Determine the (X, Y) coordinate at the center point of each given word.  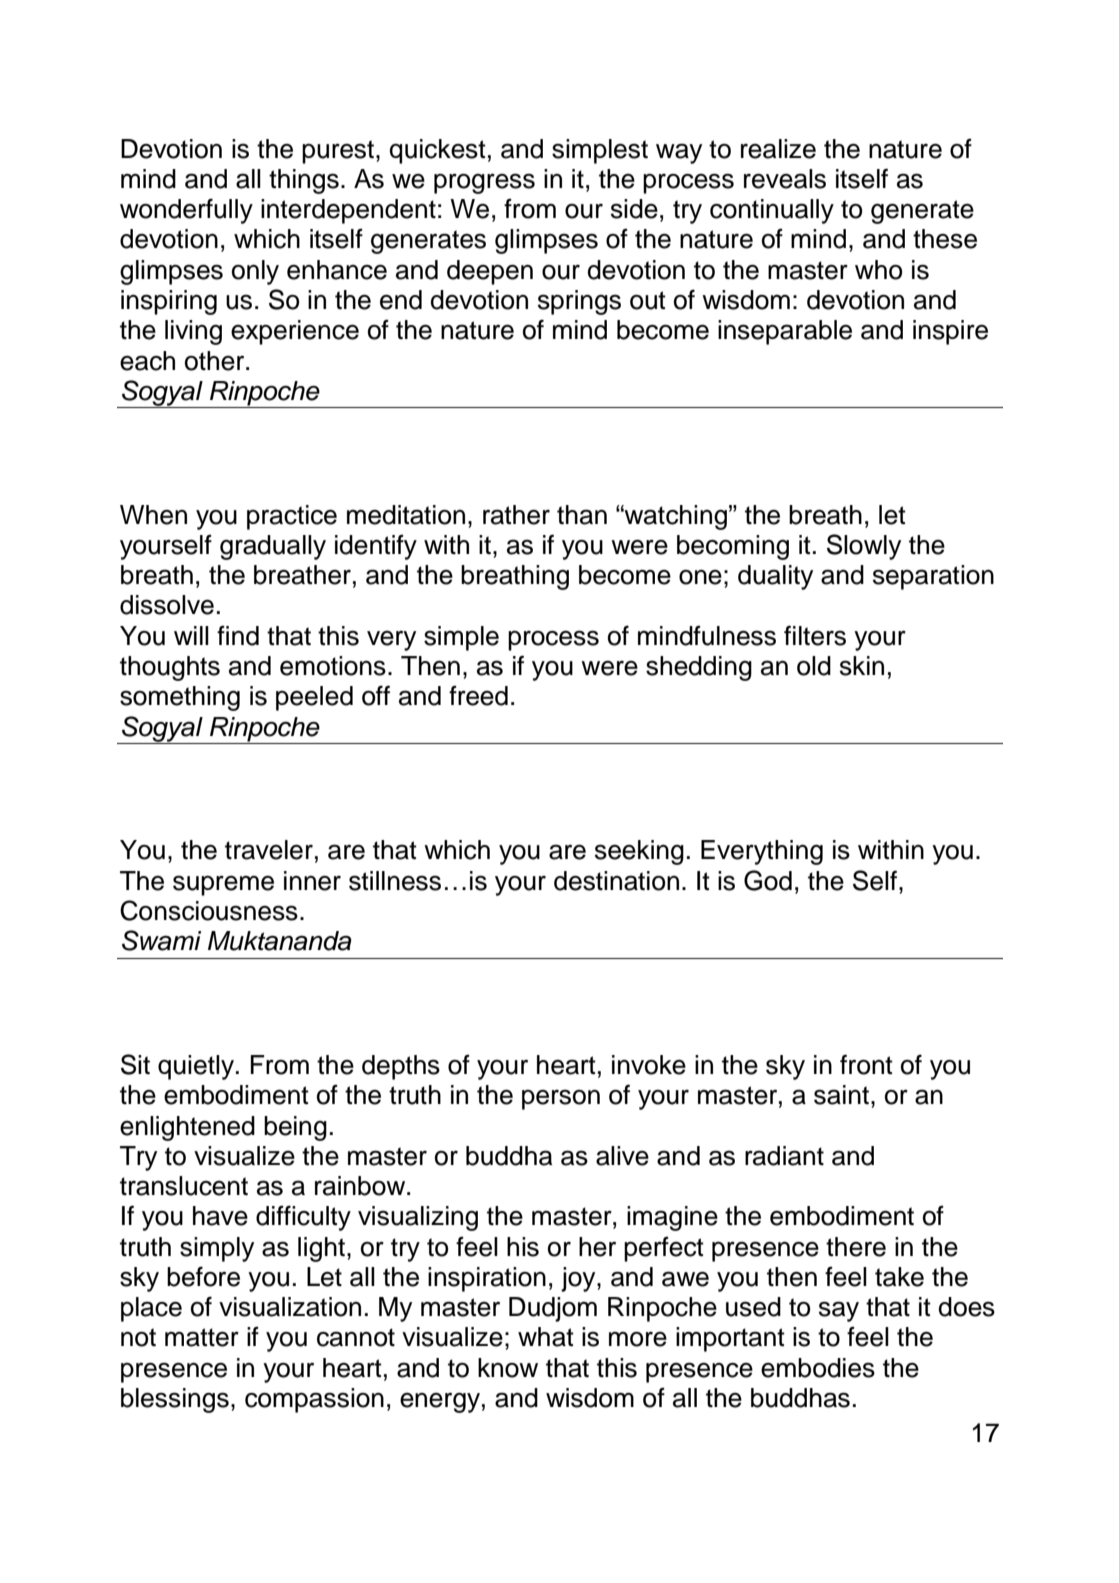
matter (202, 1337)
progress (484, 183)
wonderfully (186, 211)
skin (862, 666)
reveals (785, 179)
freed (478, 696)
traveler (269, 850)
